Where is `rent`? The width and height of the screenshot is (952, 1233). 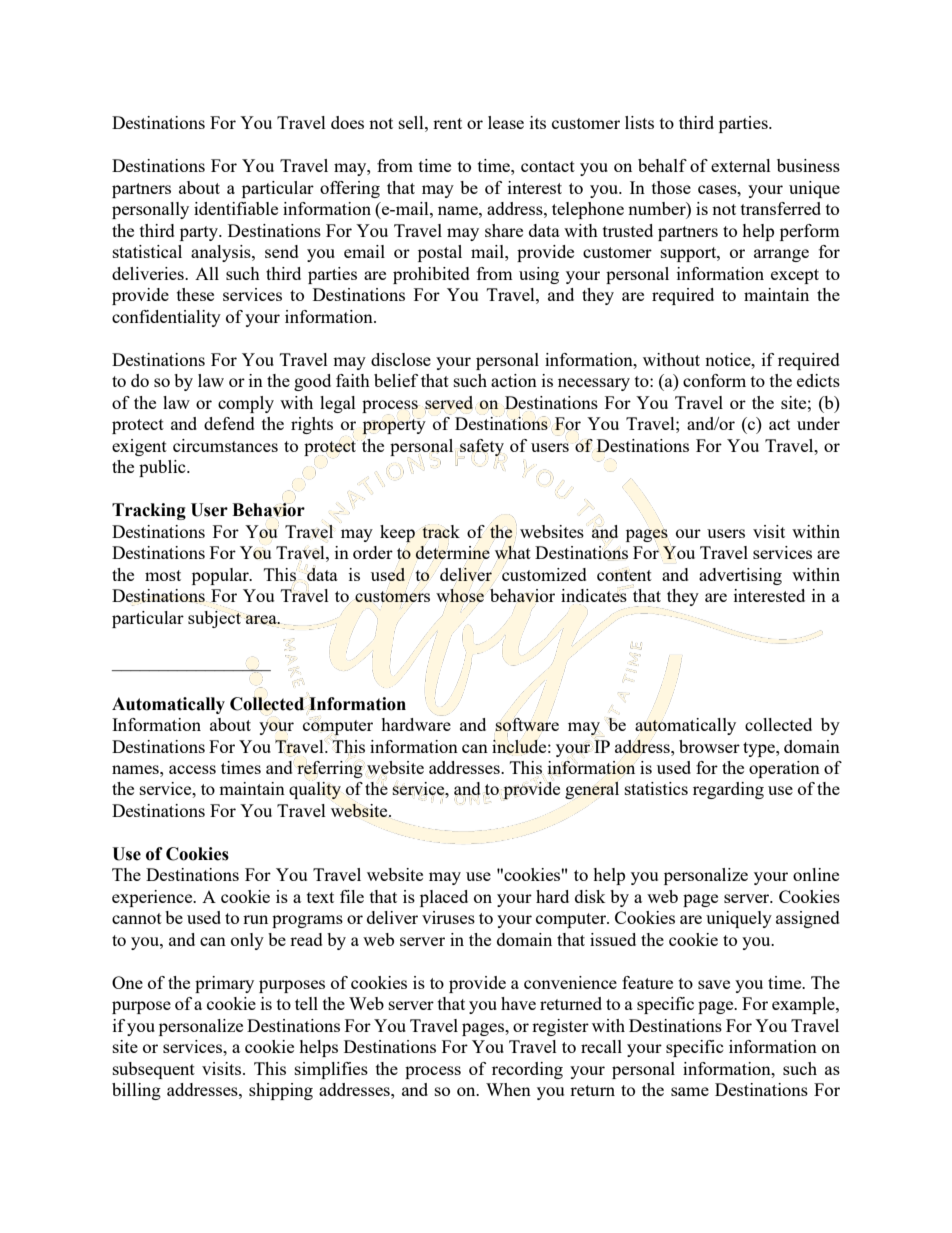 rent is located at coordinates (447, 123).
